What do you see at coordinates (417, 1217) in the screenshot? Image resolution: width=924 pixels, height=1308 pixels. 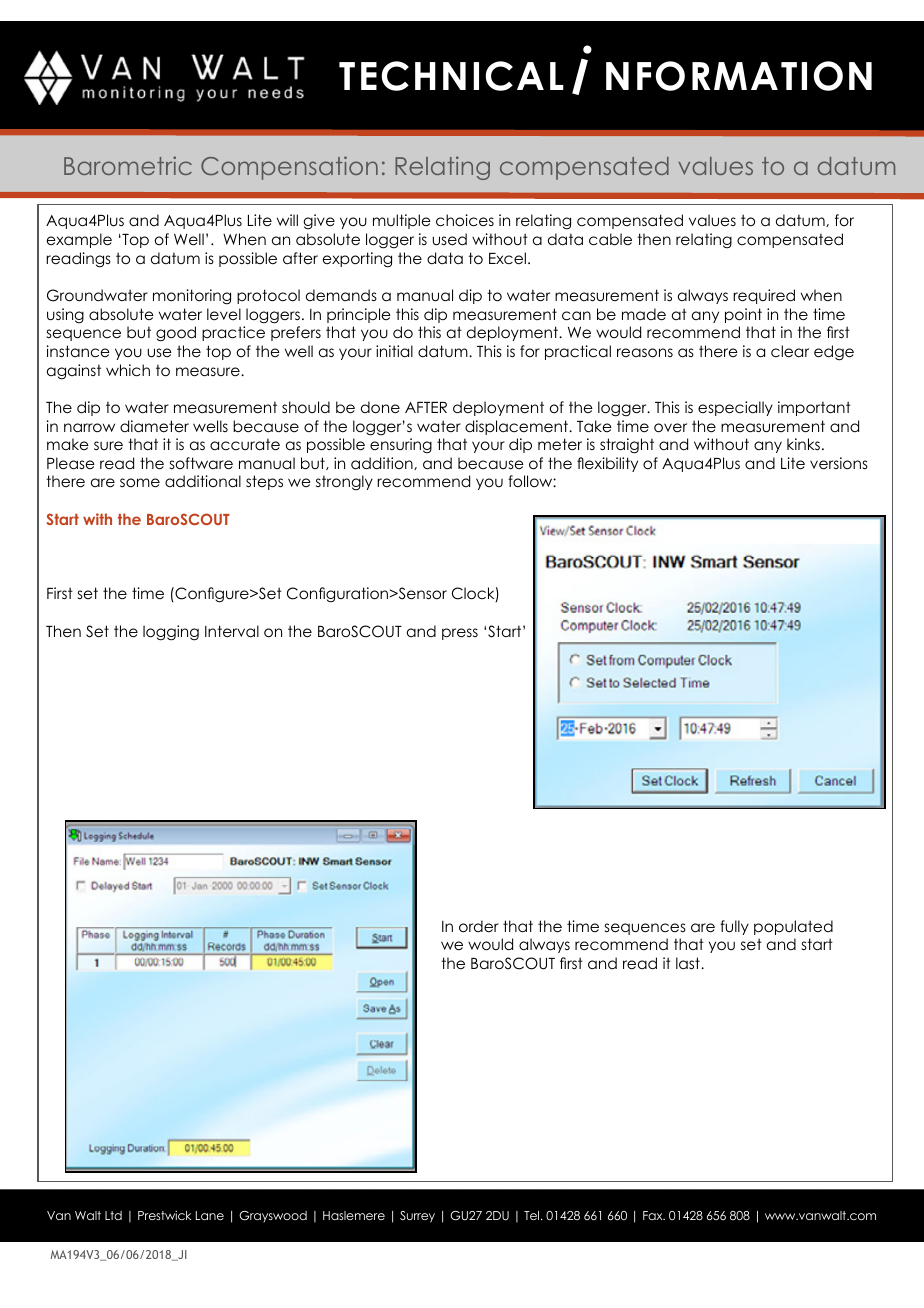 I see `Surrey` at bounding box center [417, 1217].
